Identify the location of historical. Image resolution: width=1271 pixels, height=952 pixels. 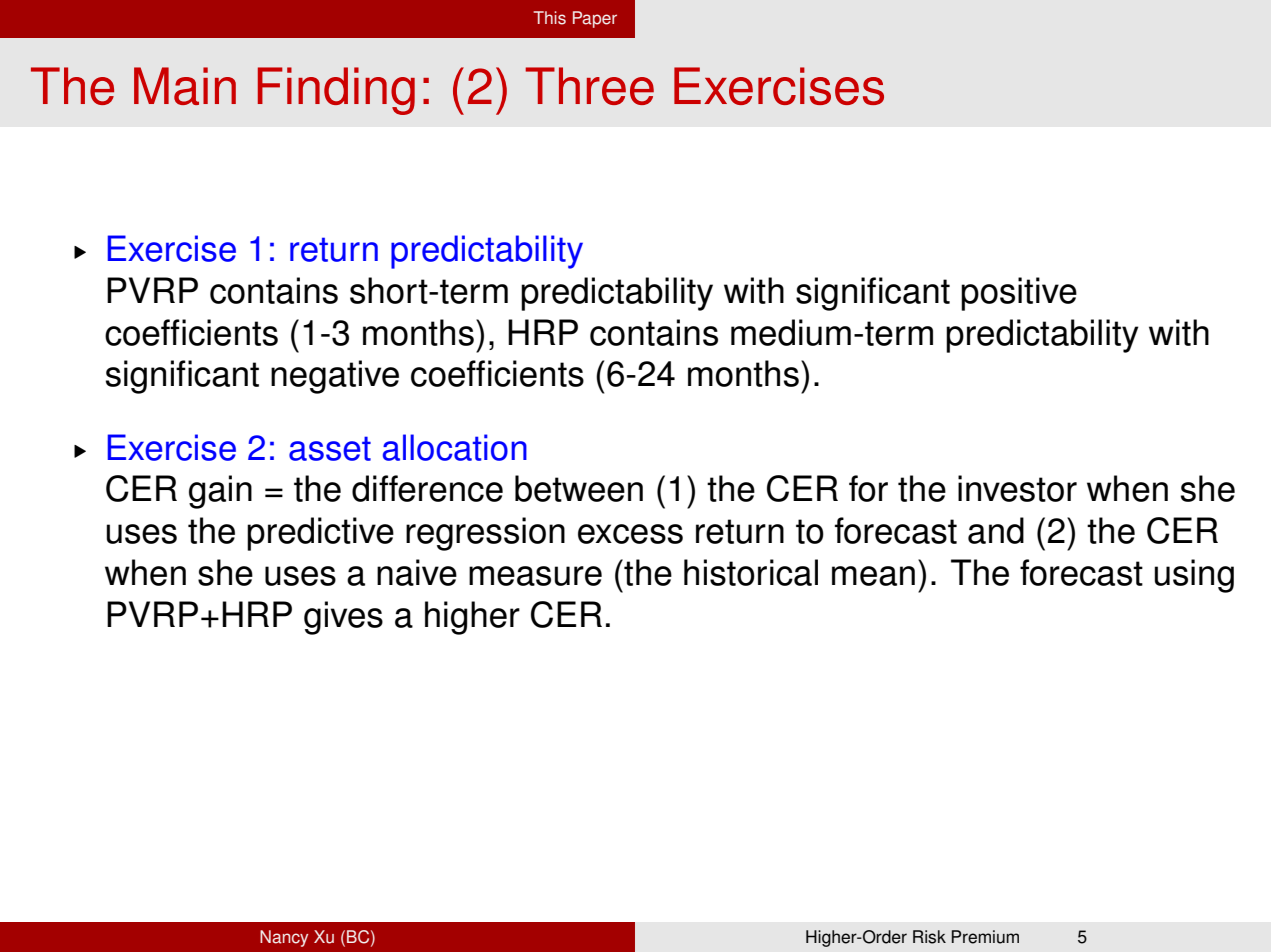
(751, 572).
